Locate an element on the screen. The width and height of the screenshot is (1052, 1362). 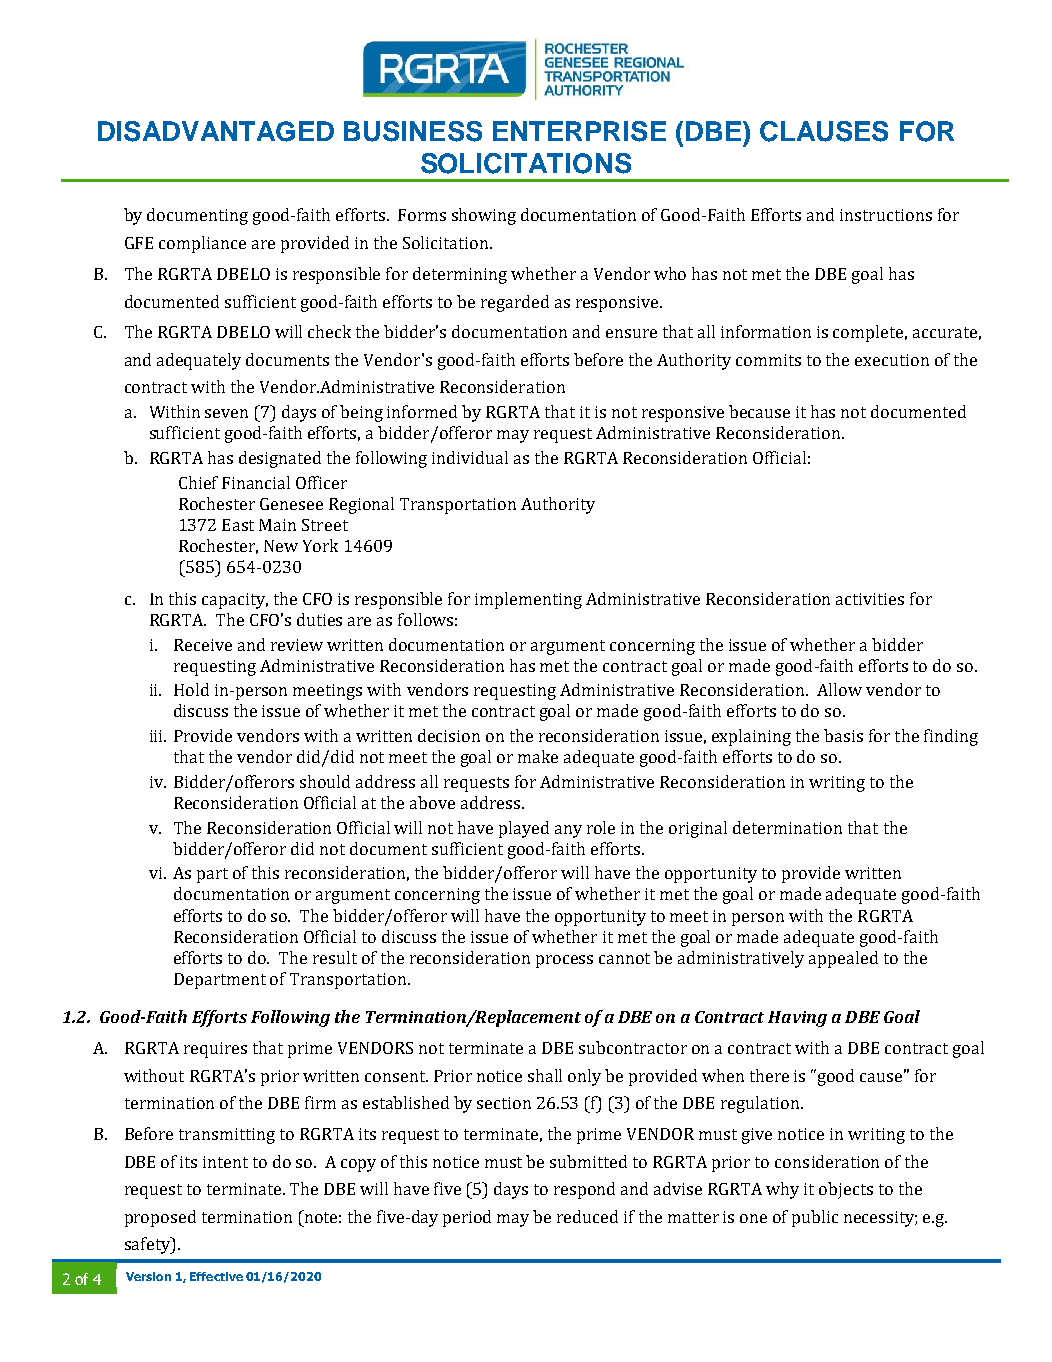
shall is located at coordinates (545, 1075).
